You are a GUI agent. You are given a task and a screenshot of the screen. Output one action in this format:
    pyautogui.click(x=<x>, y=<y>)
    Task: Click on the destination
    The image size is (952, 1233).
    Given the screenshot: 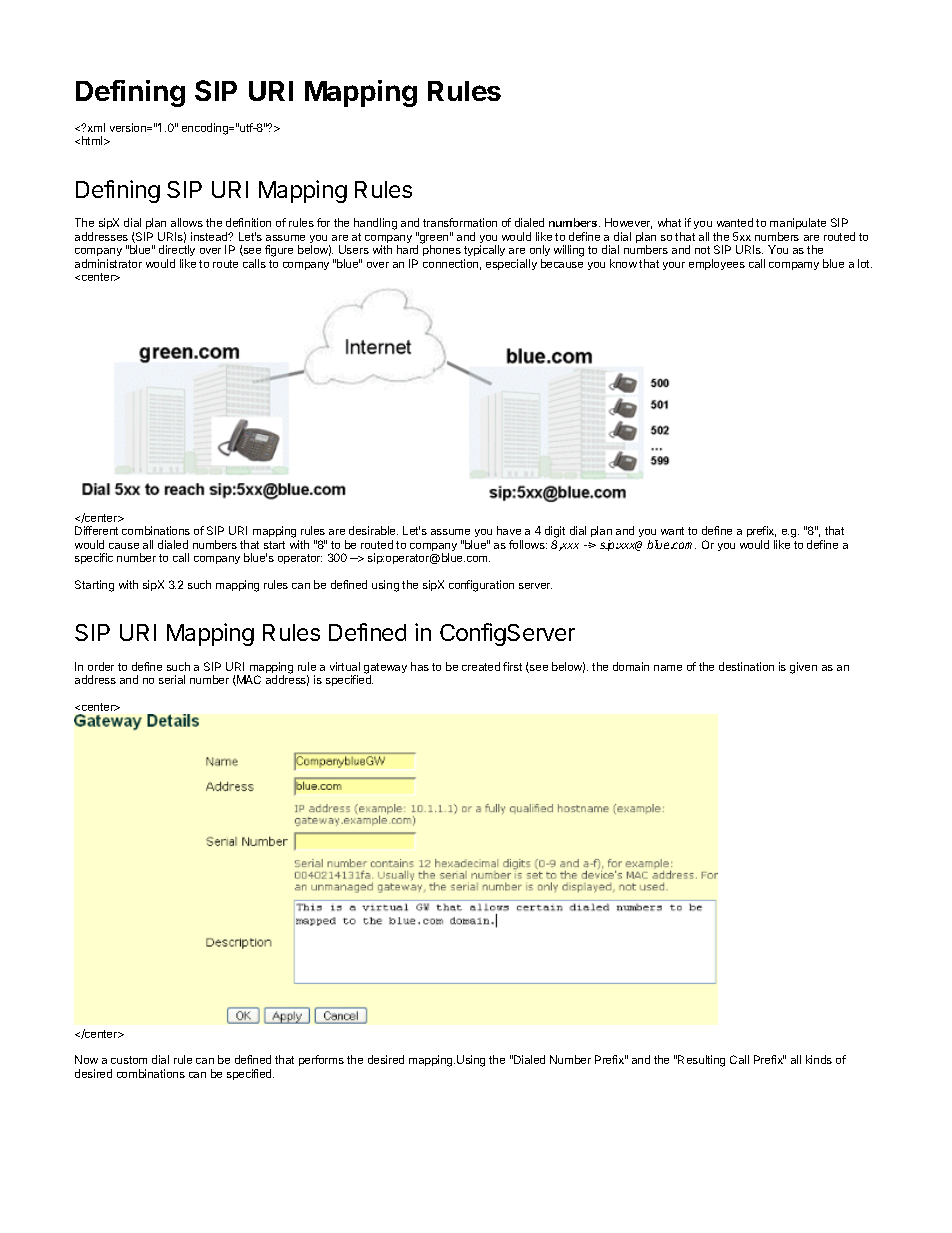 What is the action you would take?
    pyautogui.click(x=746, y=666)
